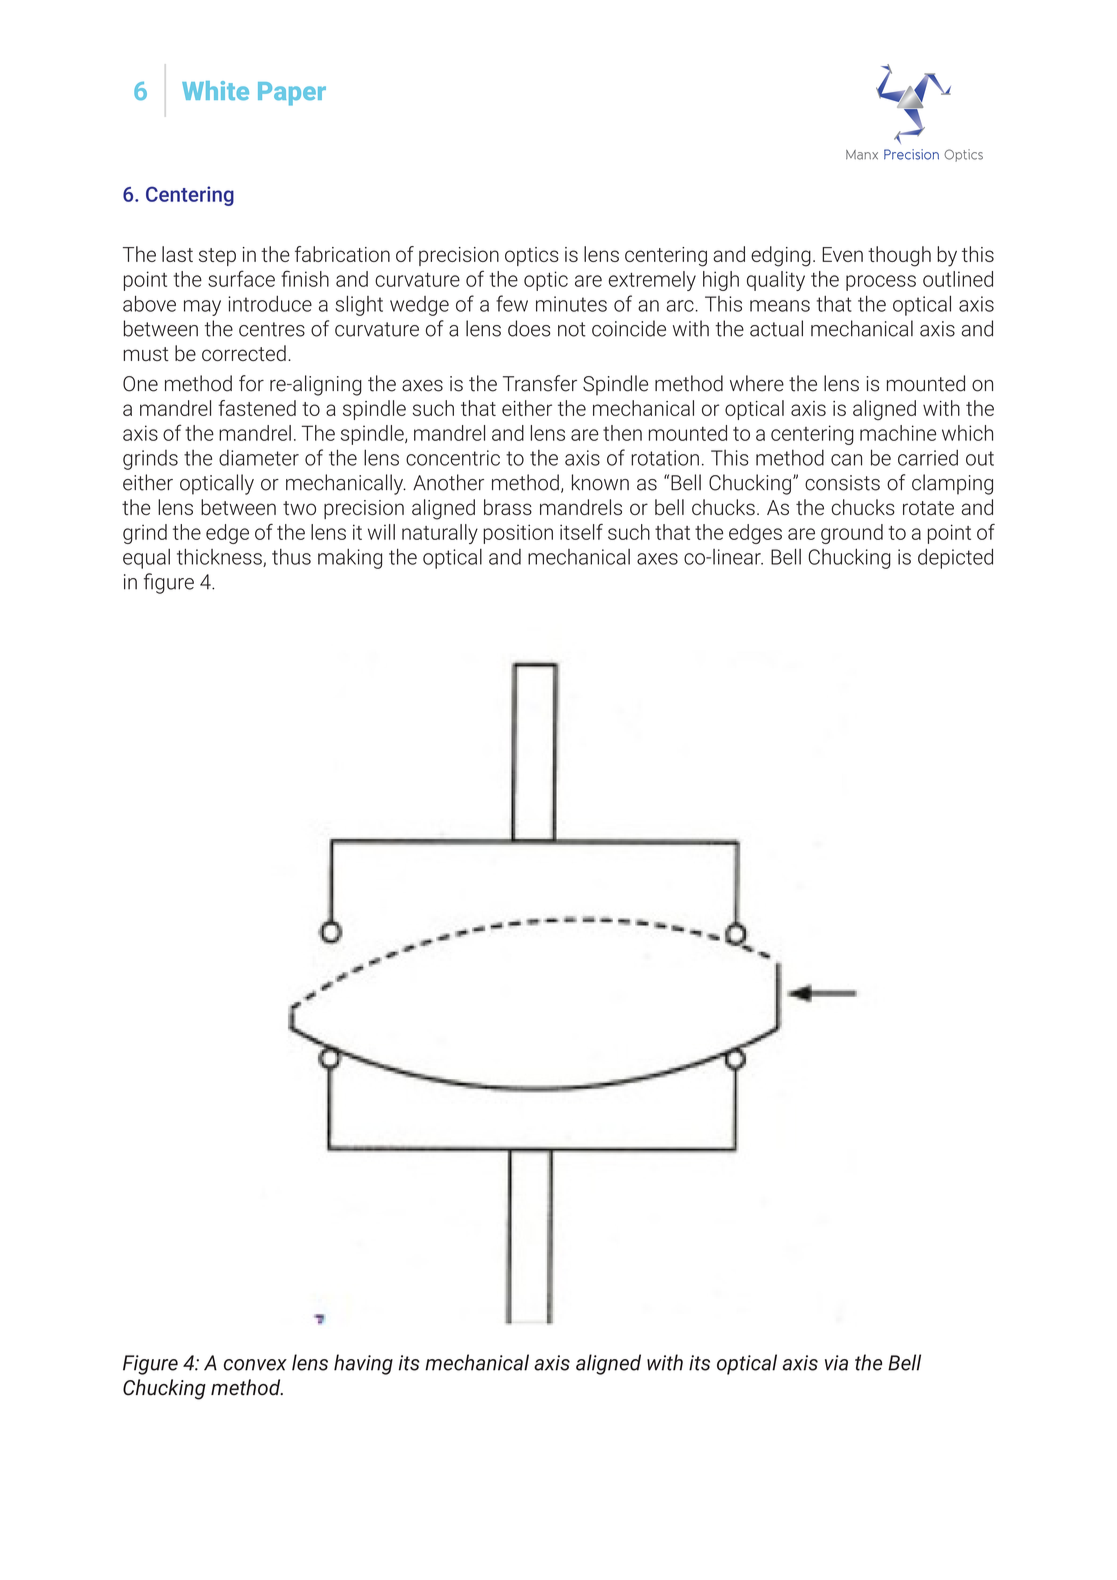  Describe the element at coordinates (581, 531) in the screenshot. I see `itself` at that location.
